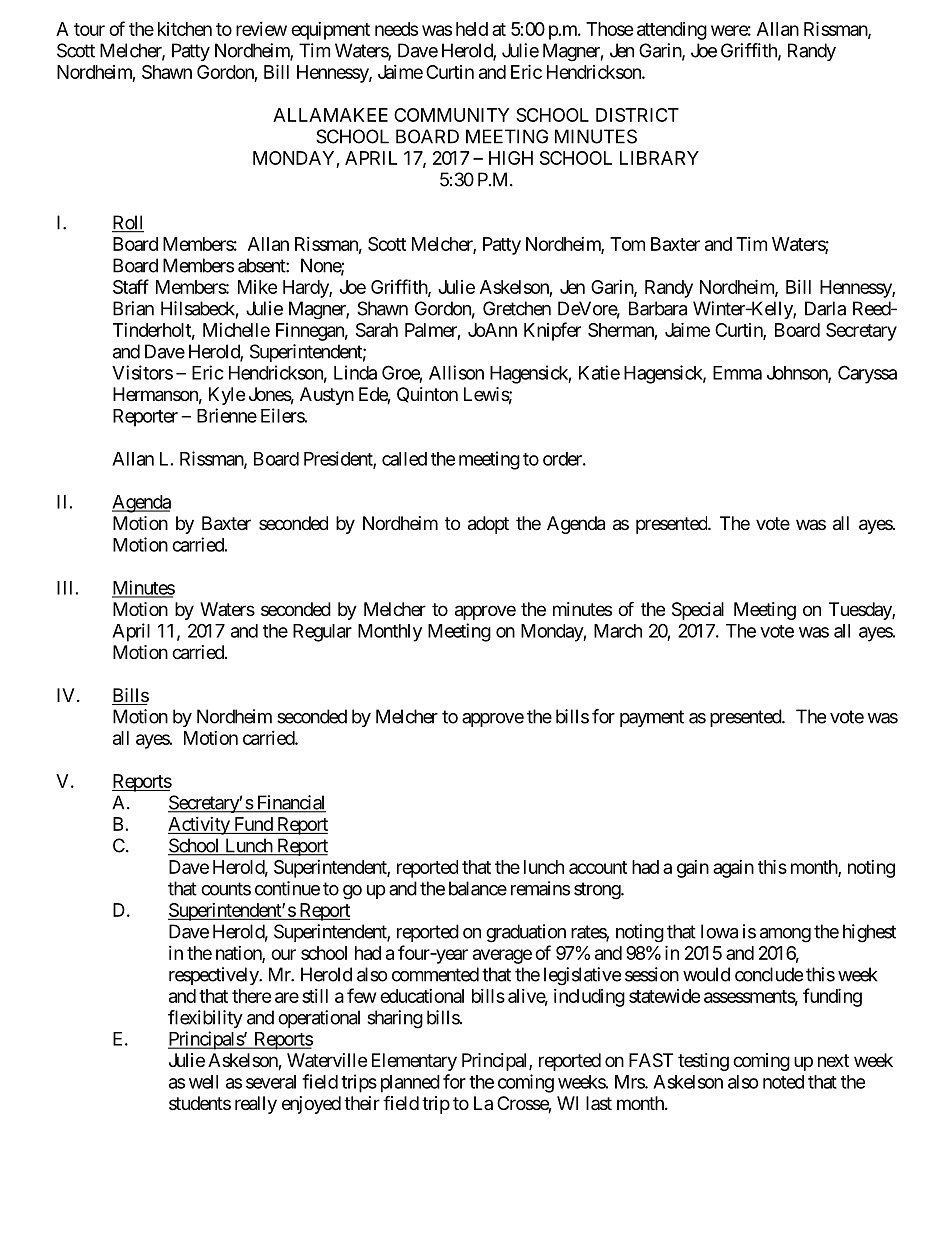 This document has height=1233, width=952. What do you see at coordinates (185, 29) in the document?
I see `kitchen` at bounding box center [185, 29].
